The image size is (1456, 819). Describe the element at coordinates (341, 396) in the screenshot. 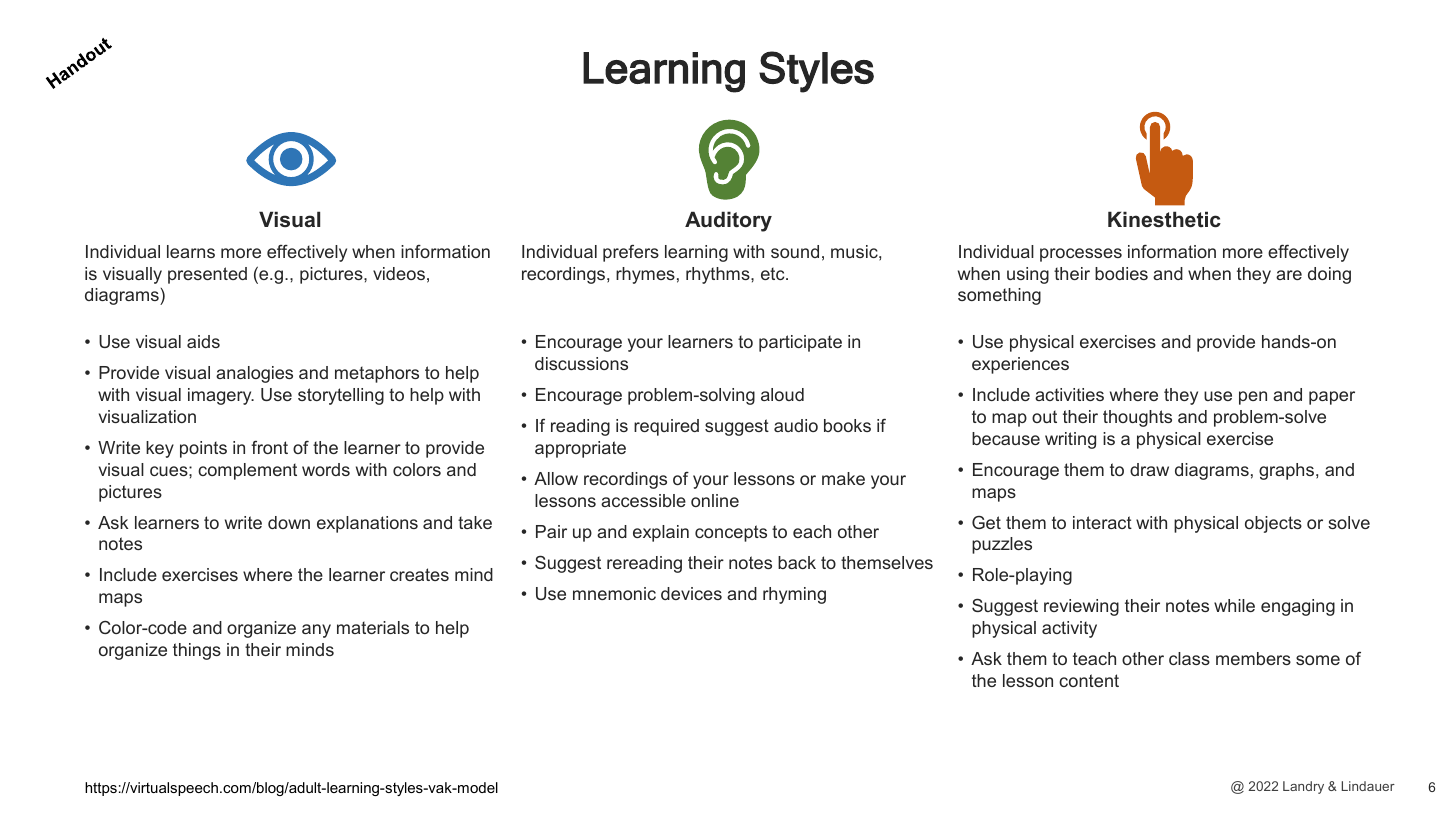

I see `storytelling` at that location.
